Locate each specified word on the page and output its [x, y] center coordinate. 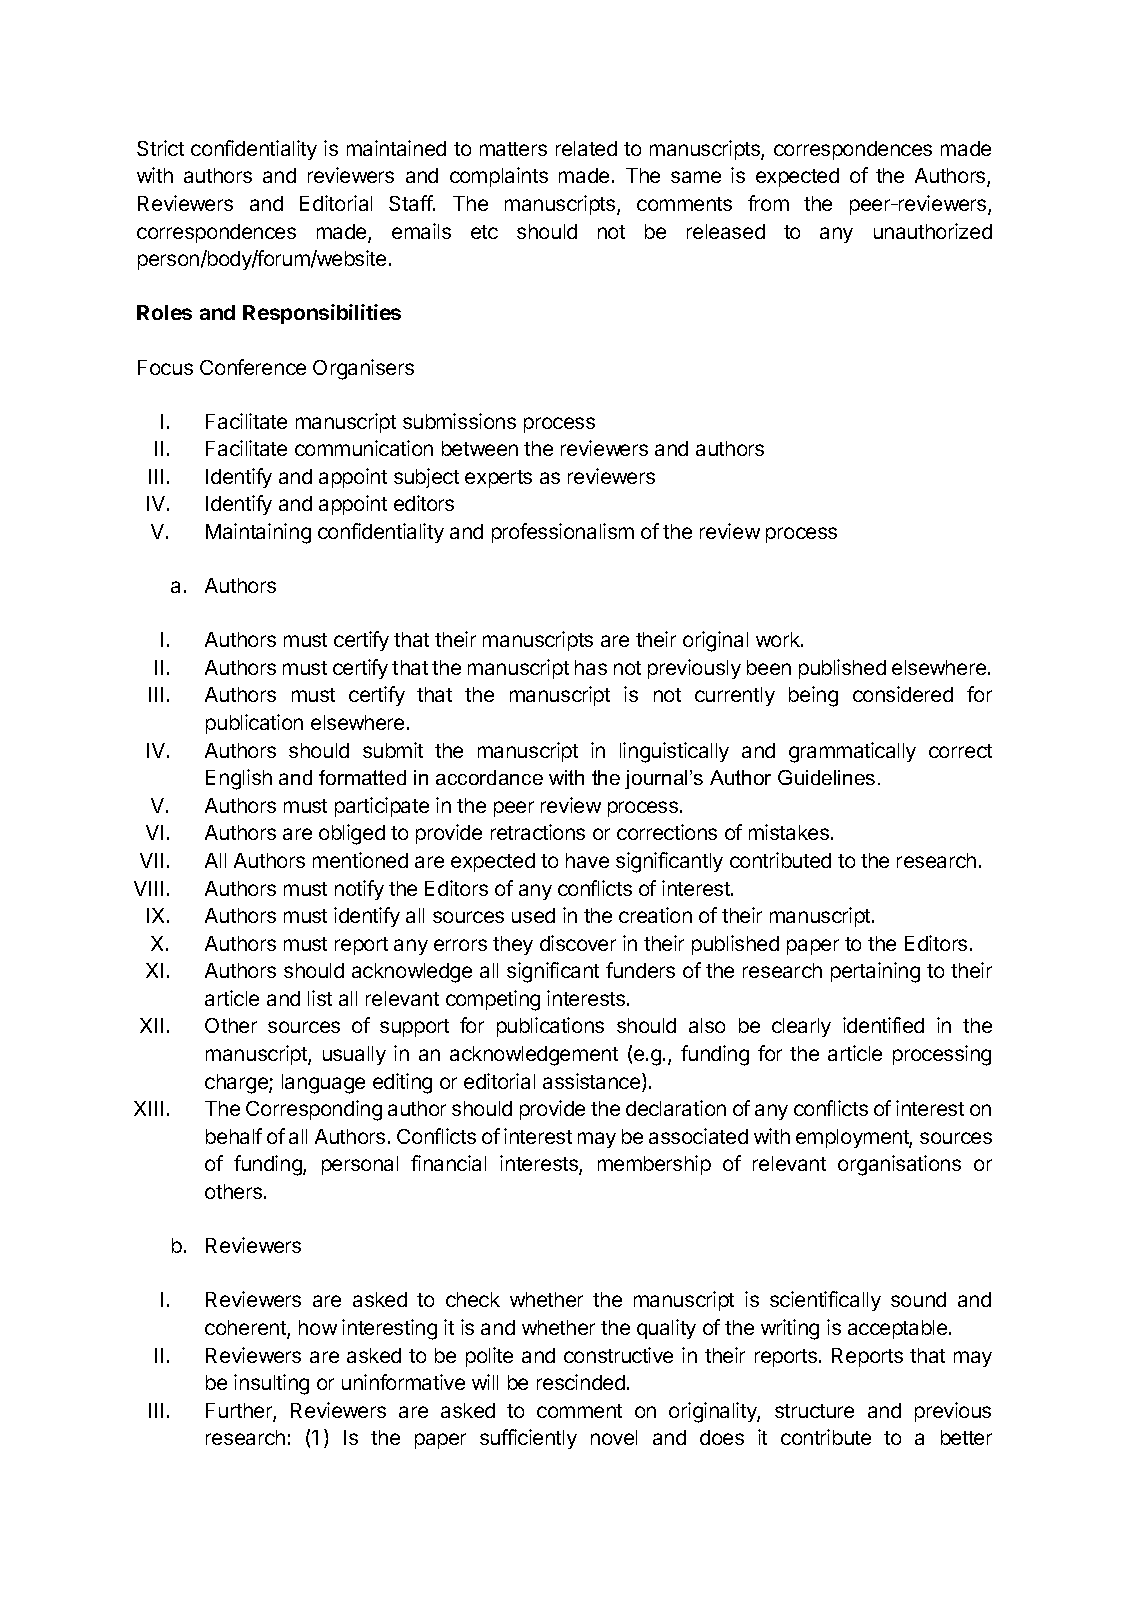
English [239, 779]
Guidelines [826, 777]
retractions [538, 832]
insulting [271, 1384]
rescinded [581, 1382]
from [768, 203]
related [586, 148]
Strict [160, 148]
